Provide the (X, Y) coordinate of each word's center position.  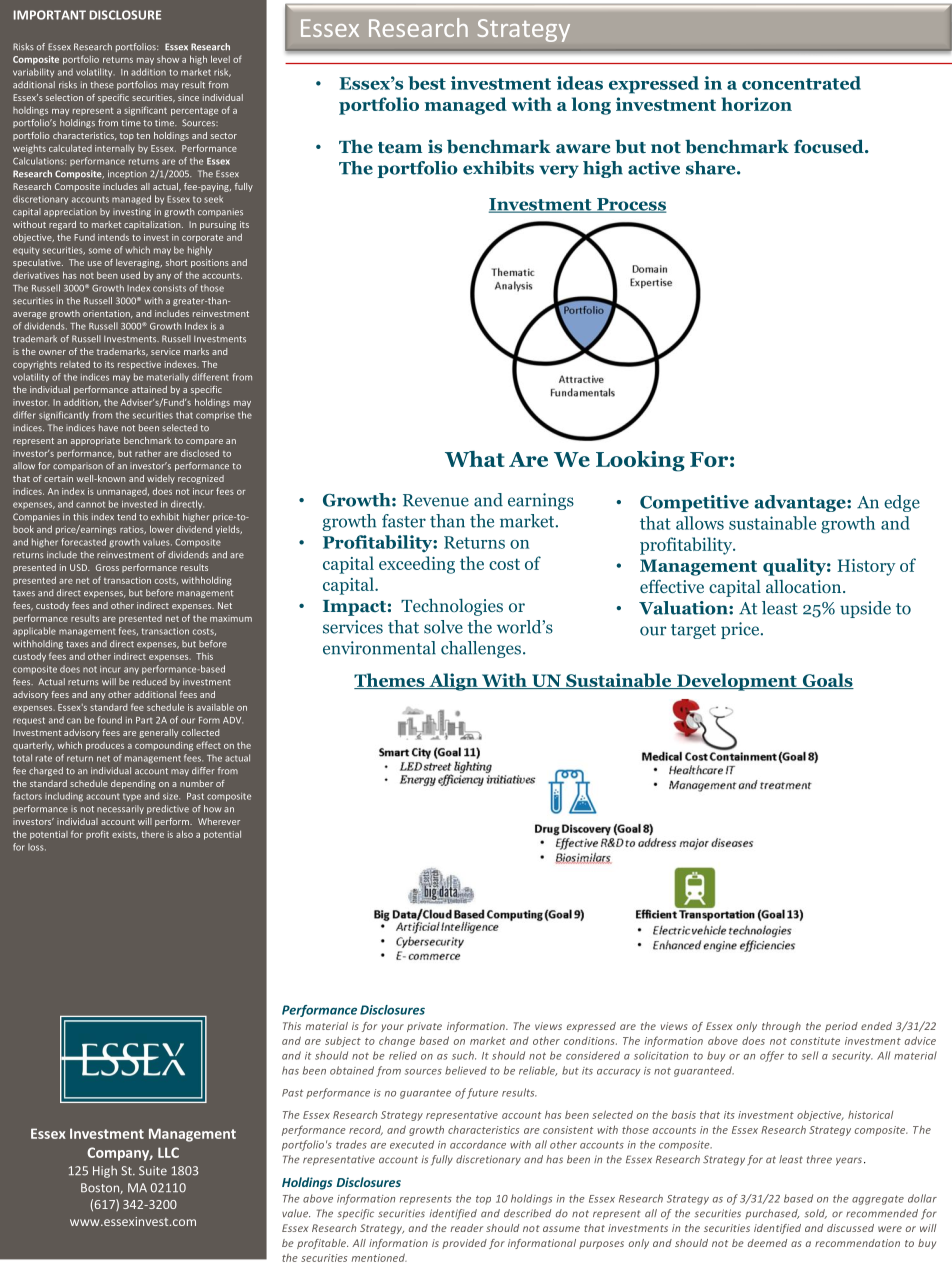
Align (453, 682)
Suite (153, 1171)
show (168, 59)
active (654, 168)
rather (148, 453)
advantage (801, 503)
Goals (827, 681)
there (152, 834)
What (475, 459)
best (427, 83)
